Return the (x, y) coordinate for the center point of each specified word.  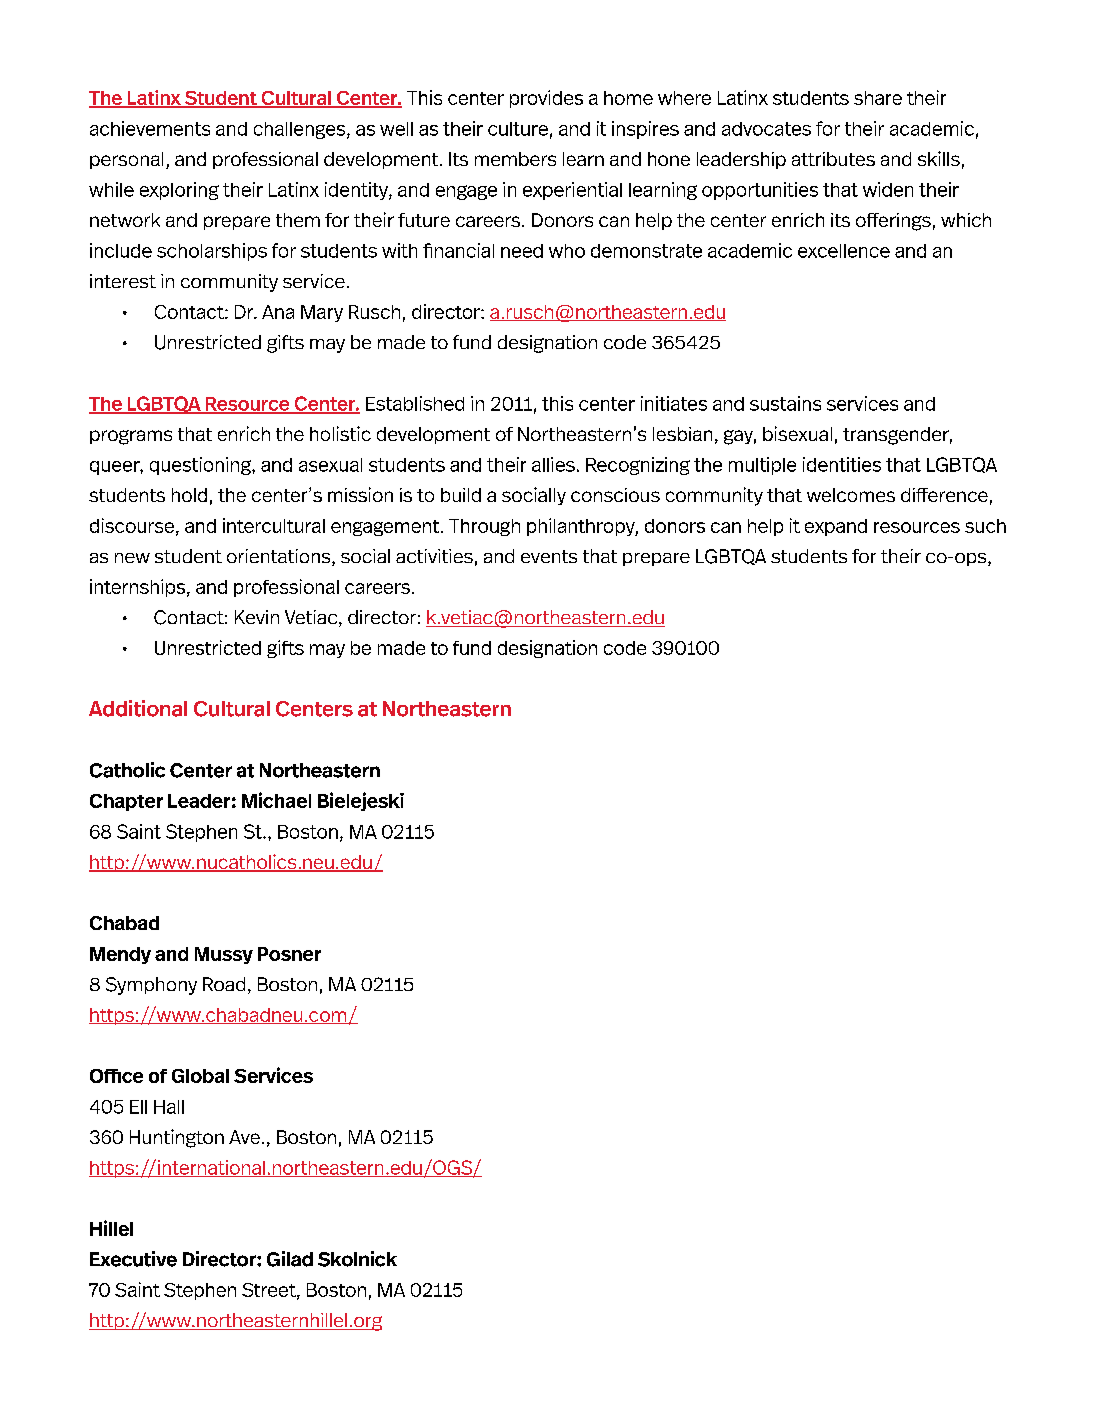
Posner (289, 954)
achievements (150, 128)
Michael (276, 800)
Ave (244, 1137)
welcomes (851, 495)
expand (836, 527)
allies (553, 464)
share (878, 98)
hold (189, 495)
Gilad (290, 1259)
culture (518, 129)
